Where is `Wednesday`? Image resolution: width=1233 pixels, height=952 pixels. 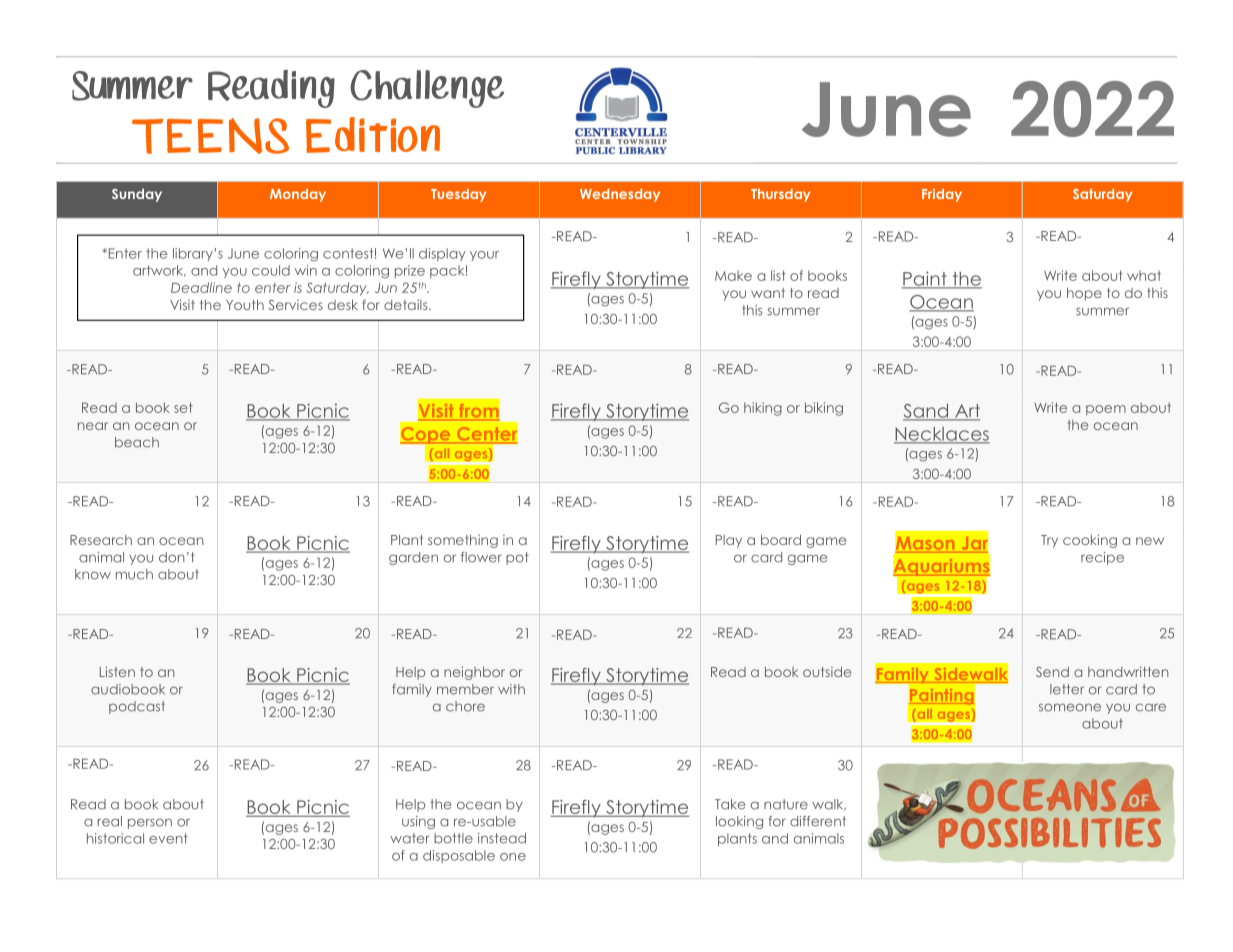 Wednesday is located at coordinates (620, 195).
